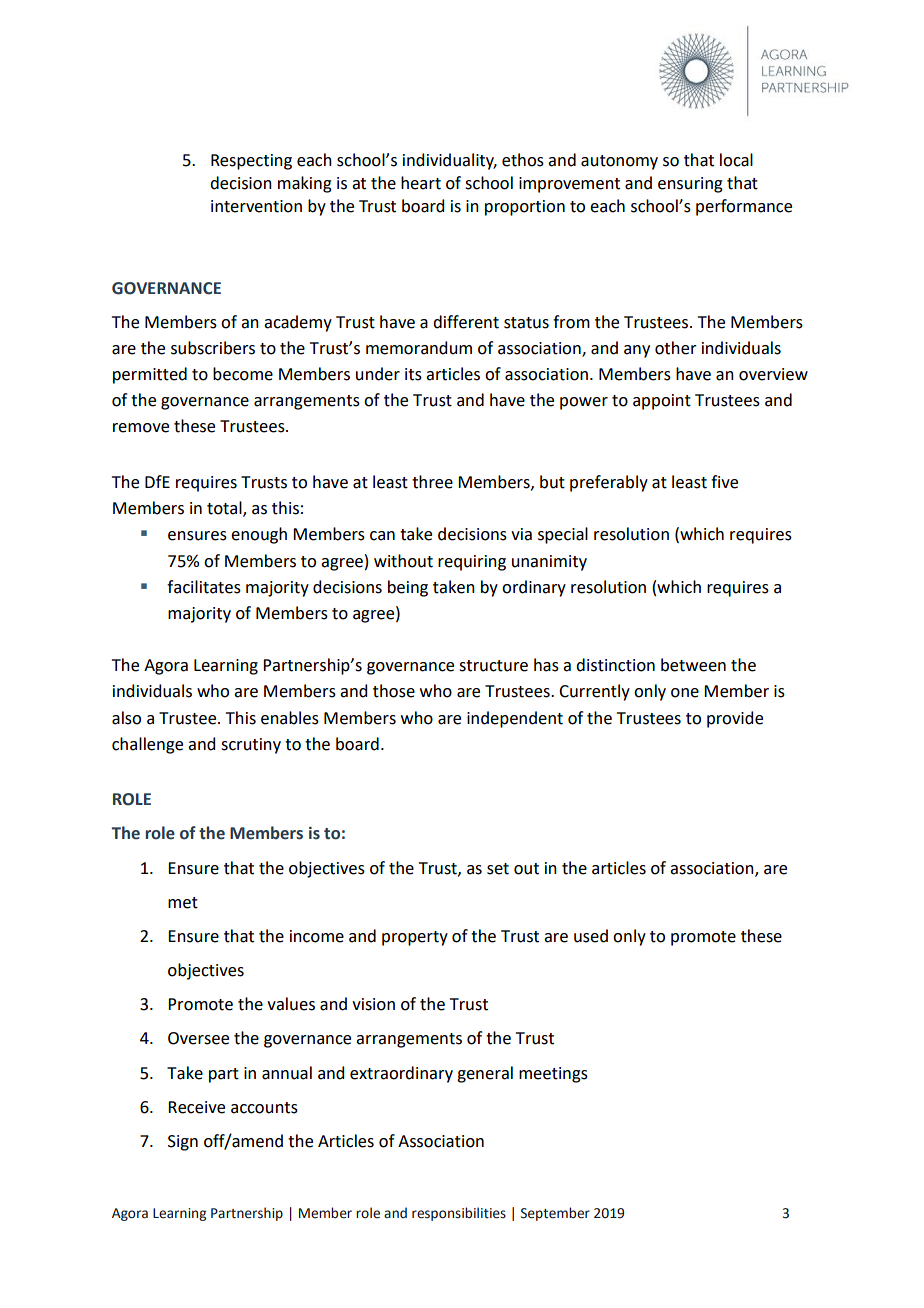 The height and width of the screenshot is (1308, 924). Describe the element at coordinates (256, 206) in the screenshot. I see `intervention` at that location.
